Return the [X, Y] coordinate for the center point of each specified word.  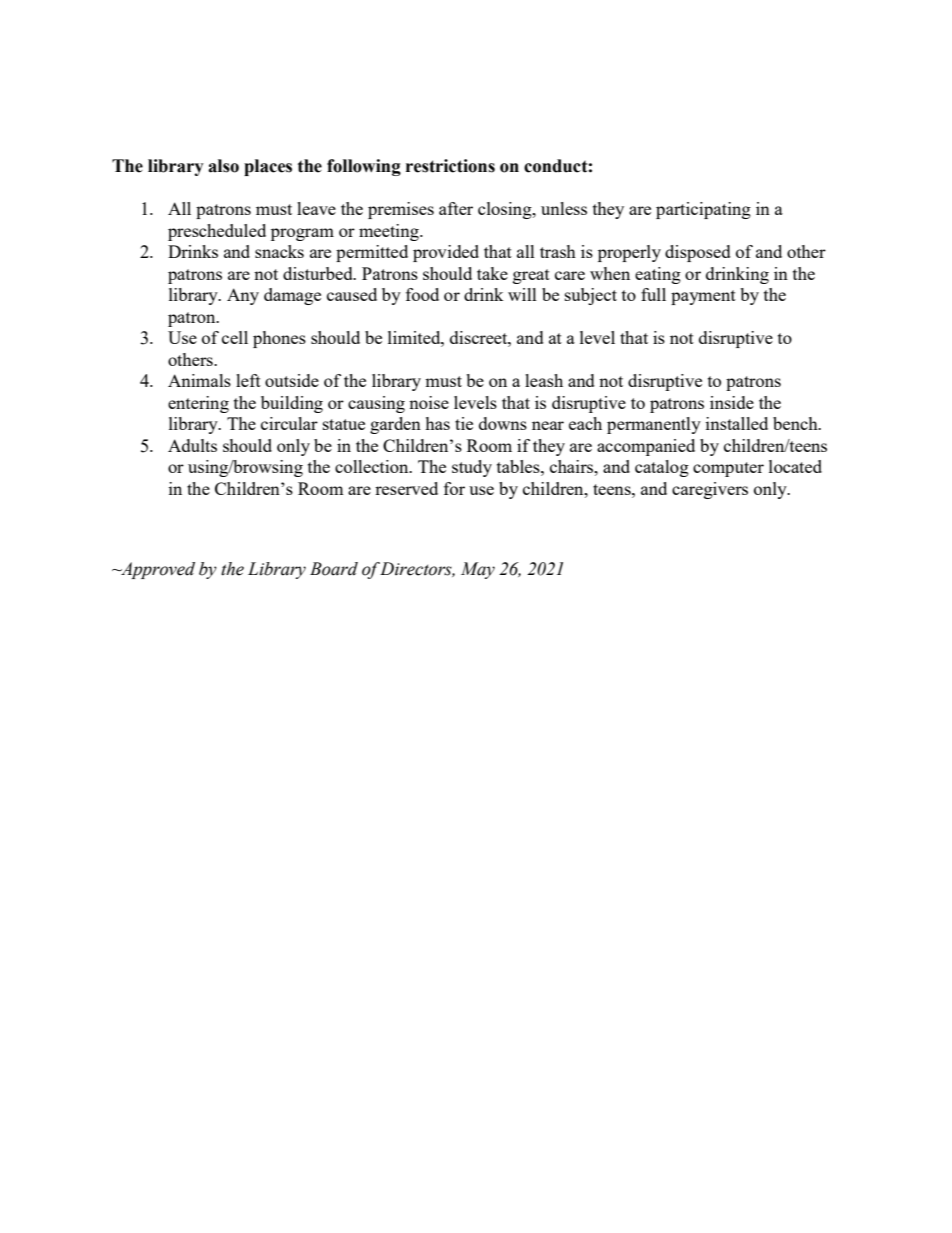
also [223, 166]
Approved [157, 570]
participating [703, 210]
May [478, 570]
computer [728, 469]
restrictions [450, 166]
